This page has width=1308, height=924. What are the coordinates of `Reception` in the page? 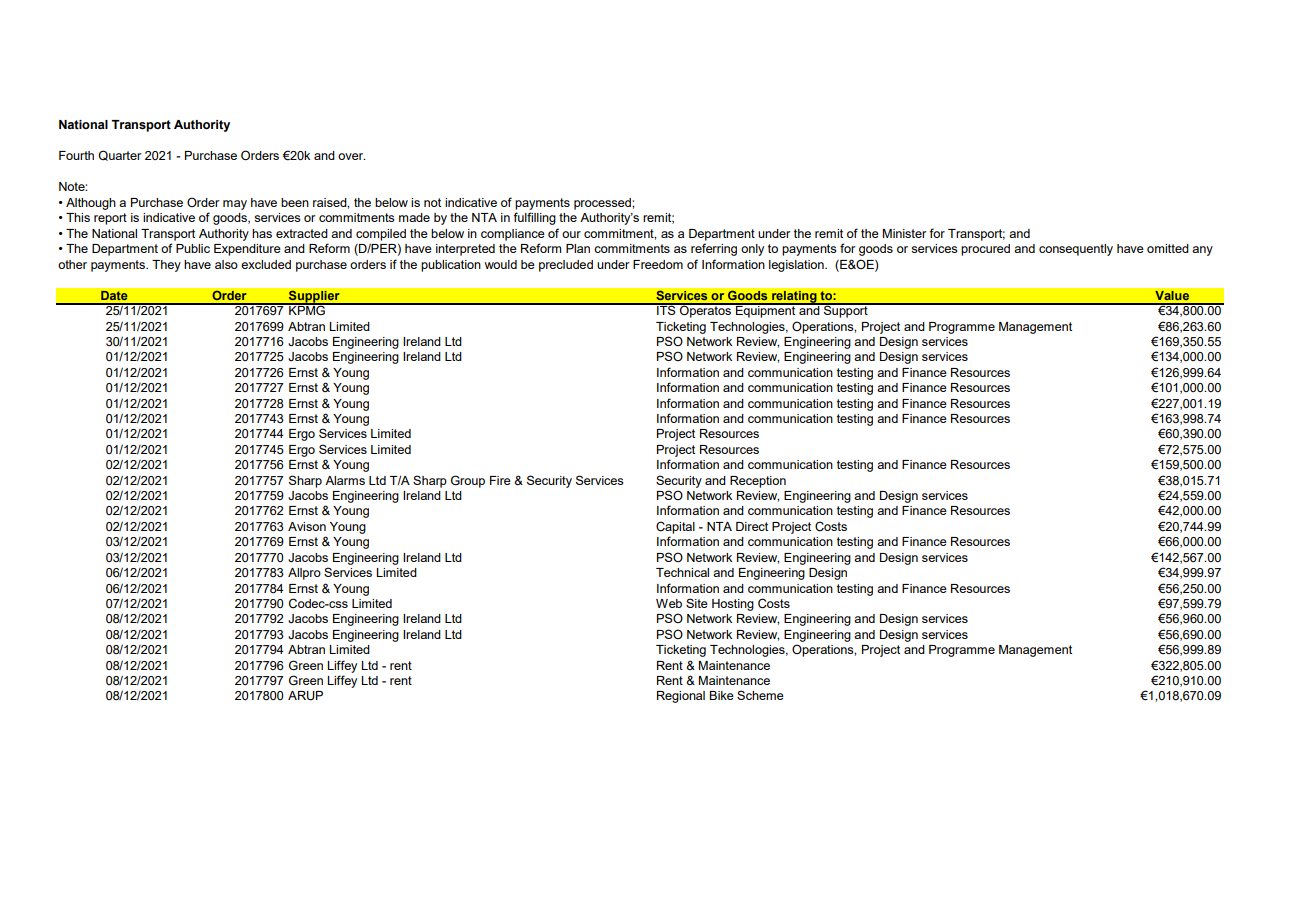 It's located at (758, 482).
